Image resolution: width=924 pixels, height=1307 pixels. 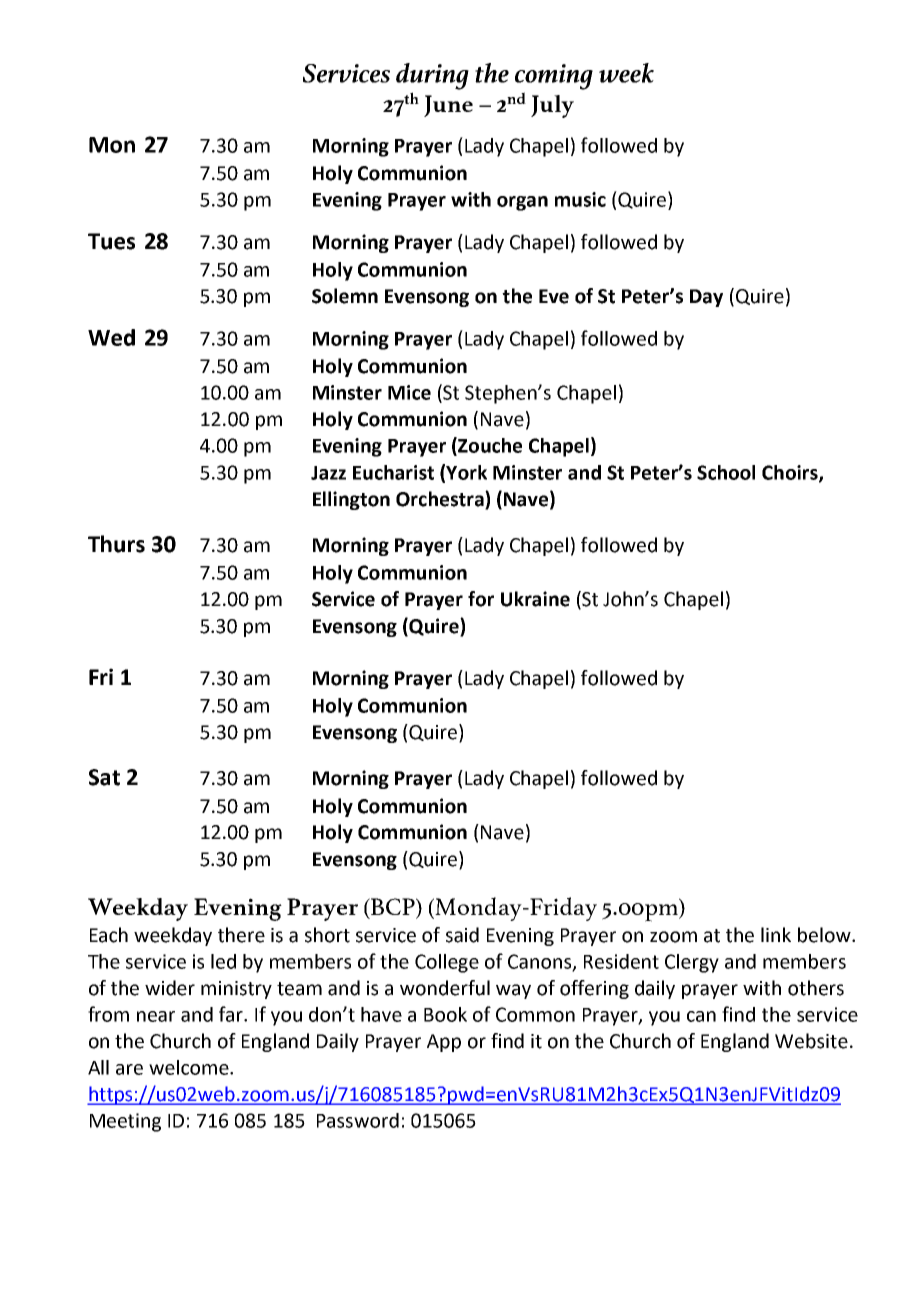 What do you see at coordinates (791, 473) in the image?
I see `Choirs` at bounding box center [791, 473].
